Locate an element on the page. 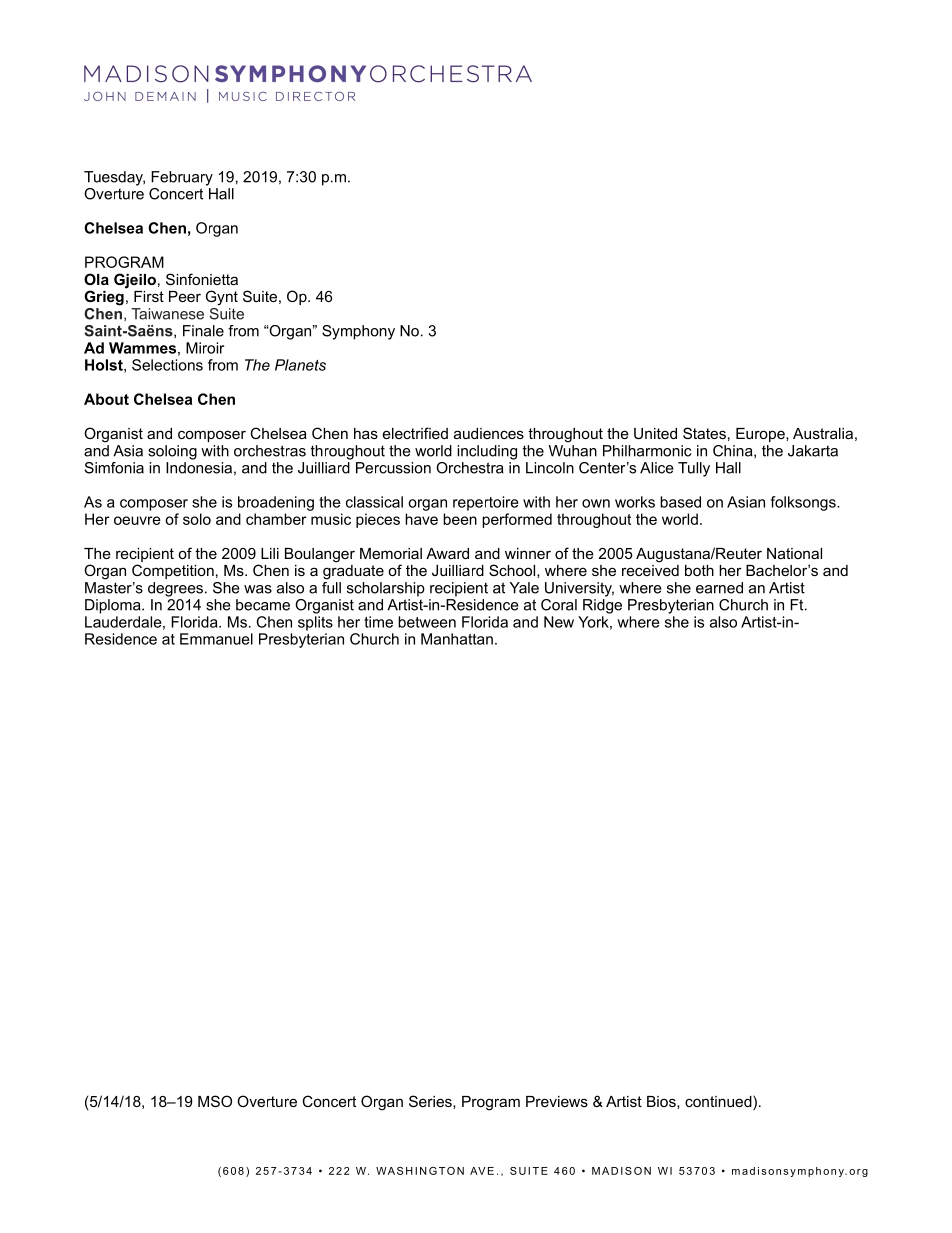  MSO is located at coordinates (215, 1101).
